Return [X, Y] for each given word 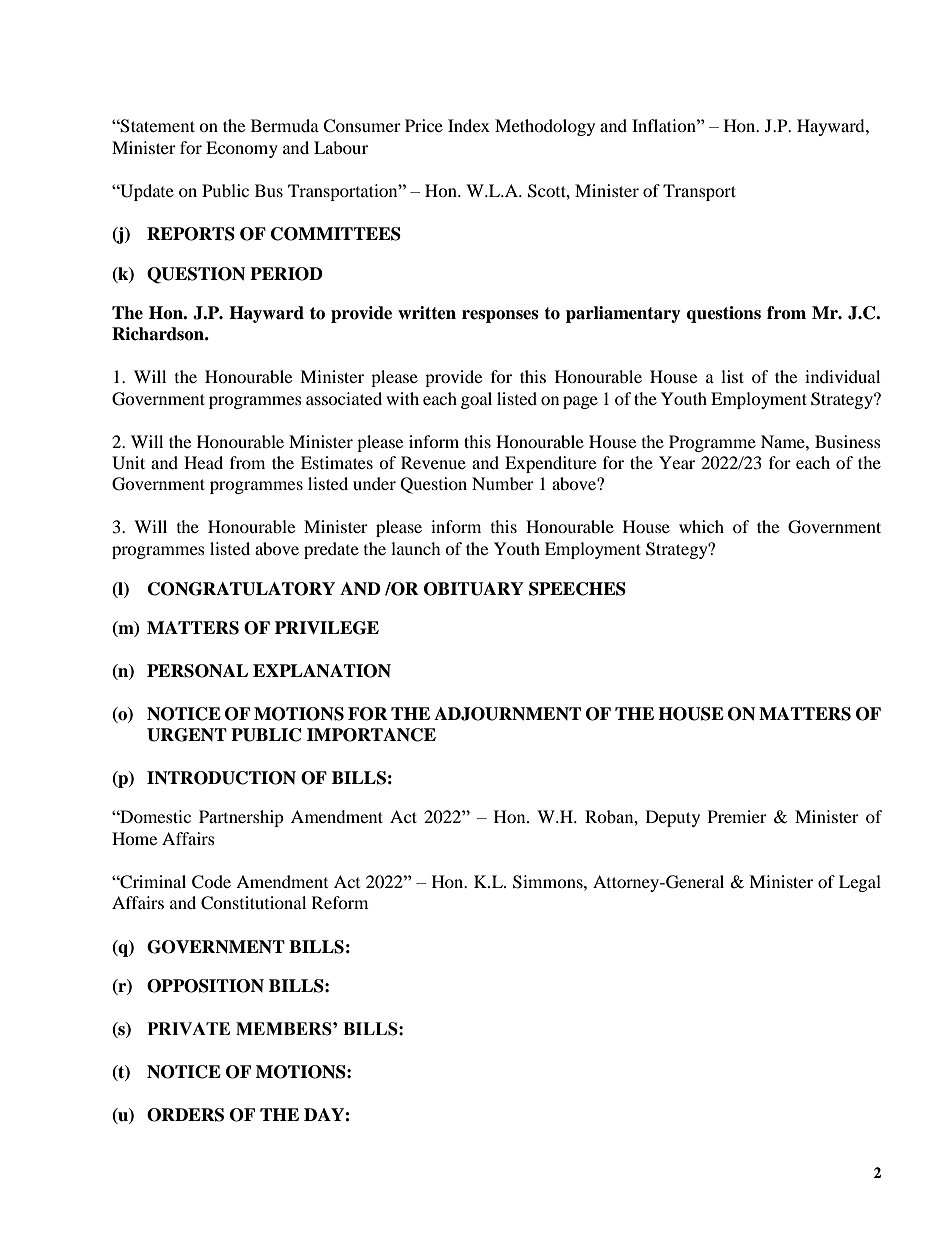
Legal [860, 883]
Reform [340, 902]
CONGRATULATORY [241, 589]
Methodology [545, 127]
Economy [242, 149]
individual [842, 376]
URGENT [187, 735]
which [701, 526]
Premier [737, 816]
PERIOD [286, 274]
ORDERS [185, 1115]
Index [469, 125]
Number [503, 483]
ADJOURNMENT [507, 714]
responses [500, 316]
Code [211, 882]
